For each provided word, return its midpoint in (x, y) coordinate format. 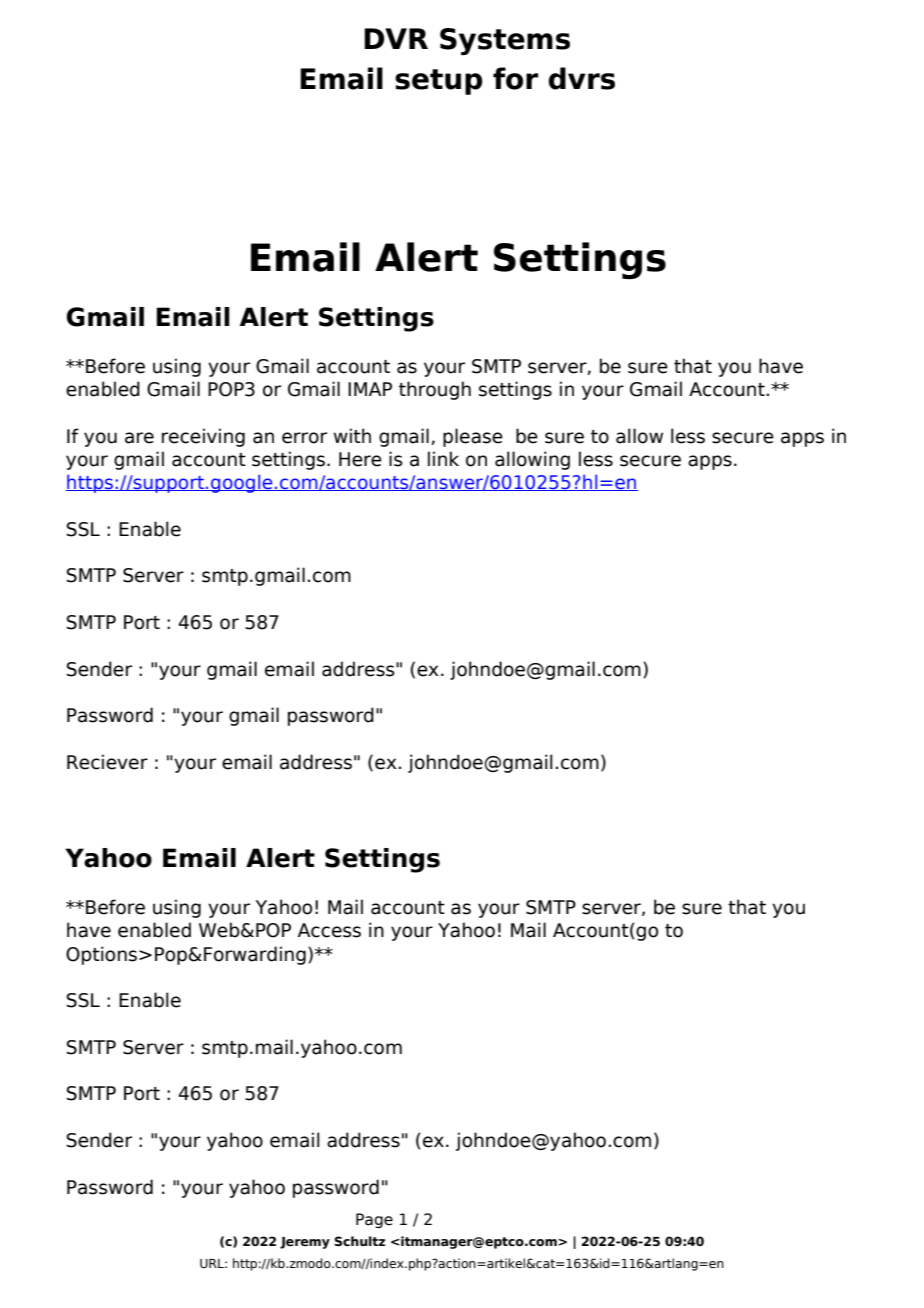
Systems (505, 41)
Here (360, 459)
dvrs (581, 78)
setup (439, 82)
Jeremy (305, 1243)
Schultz (359, 1241)
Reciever (107, 762)
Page (374, 1220)
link (443, 458)
